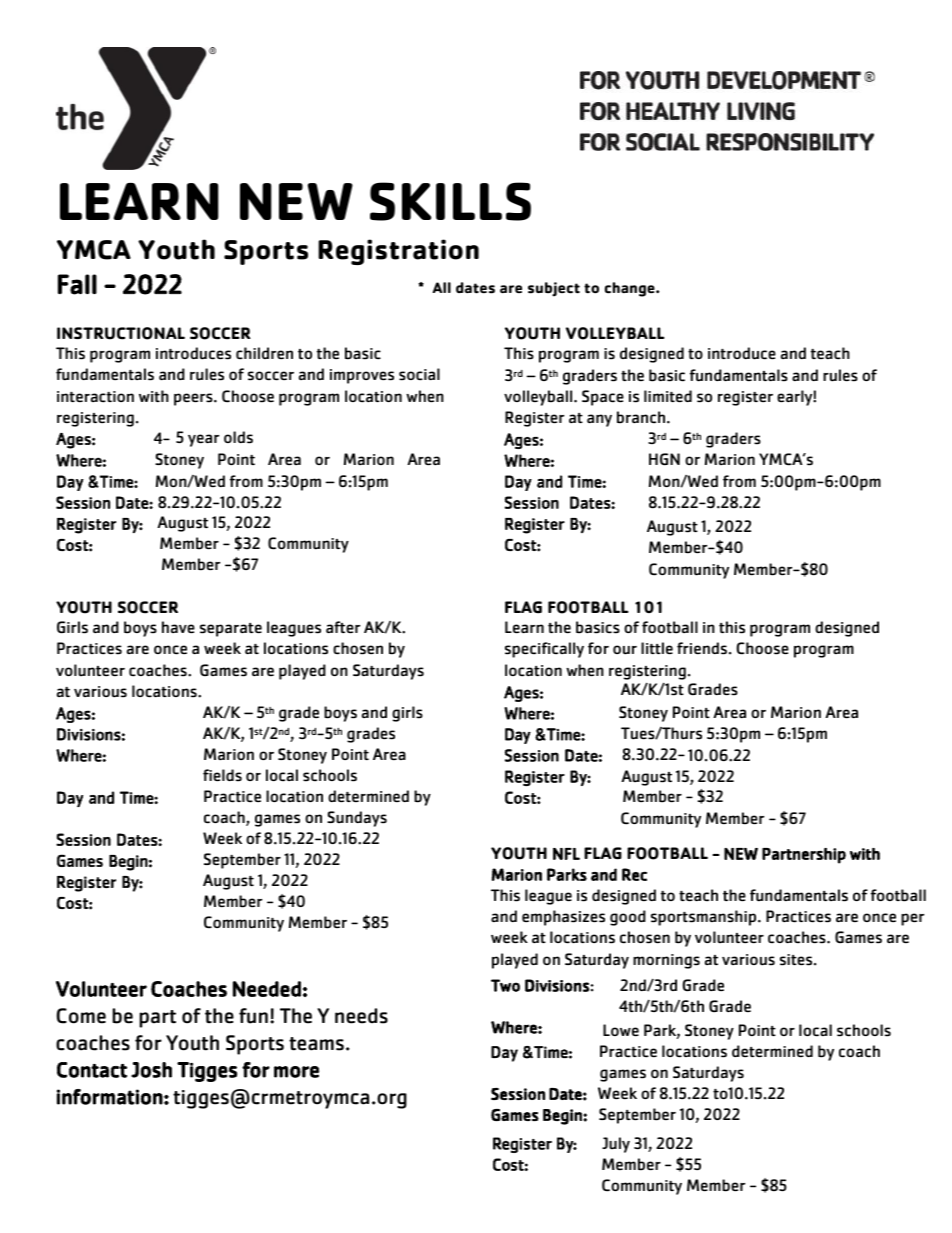 The height and width of the image is (1233, 952). Describe the element at coordinates (616, 1145) in the image. I see `July` at that location.
